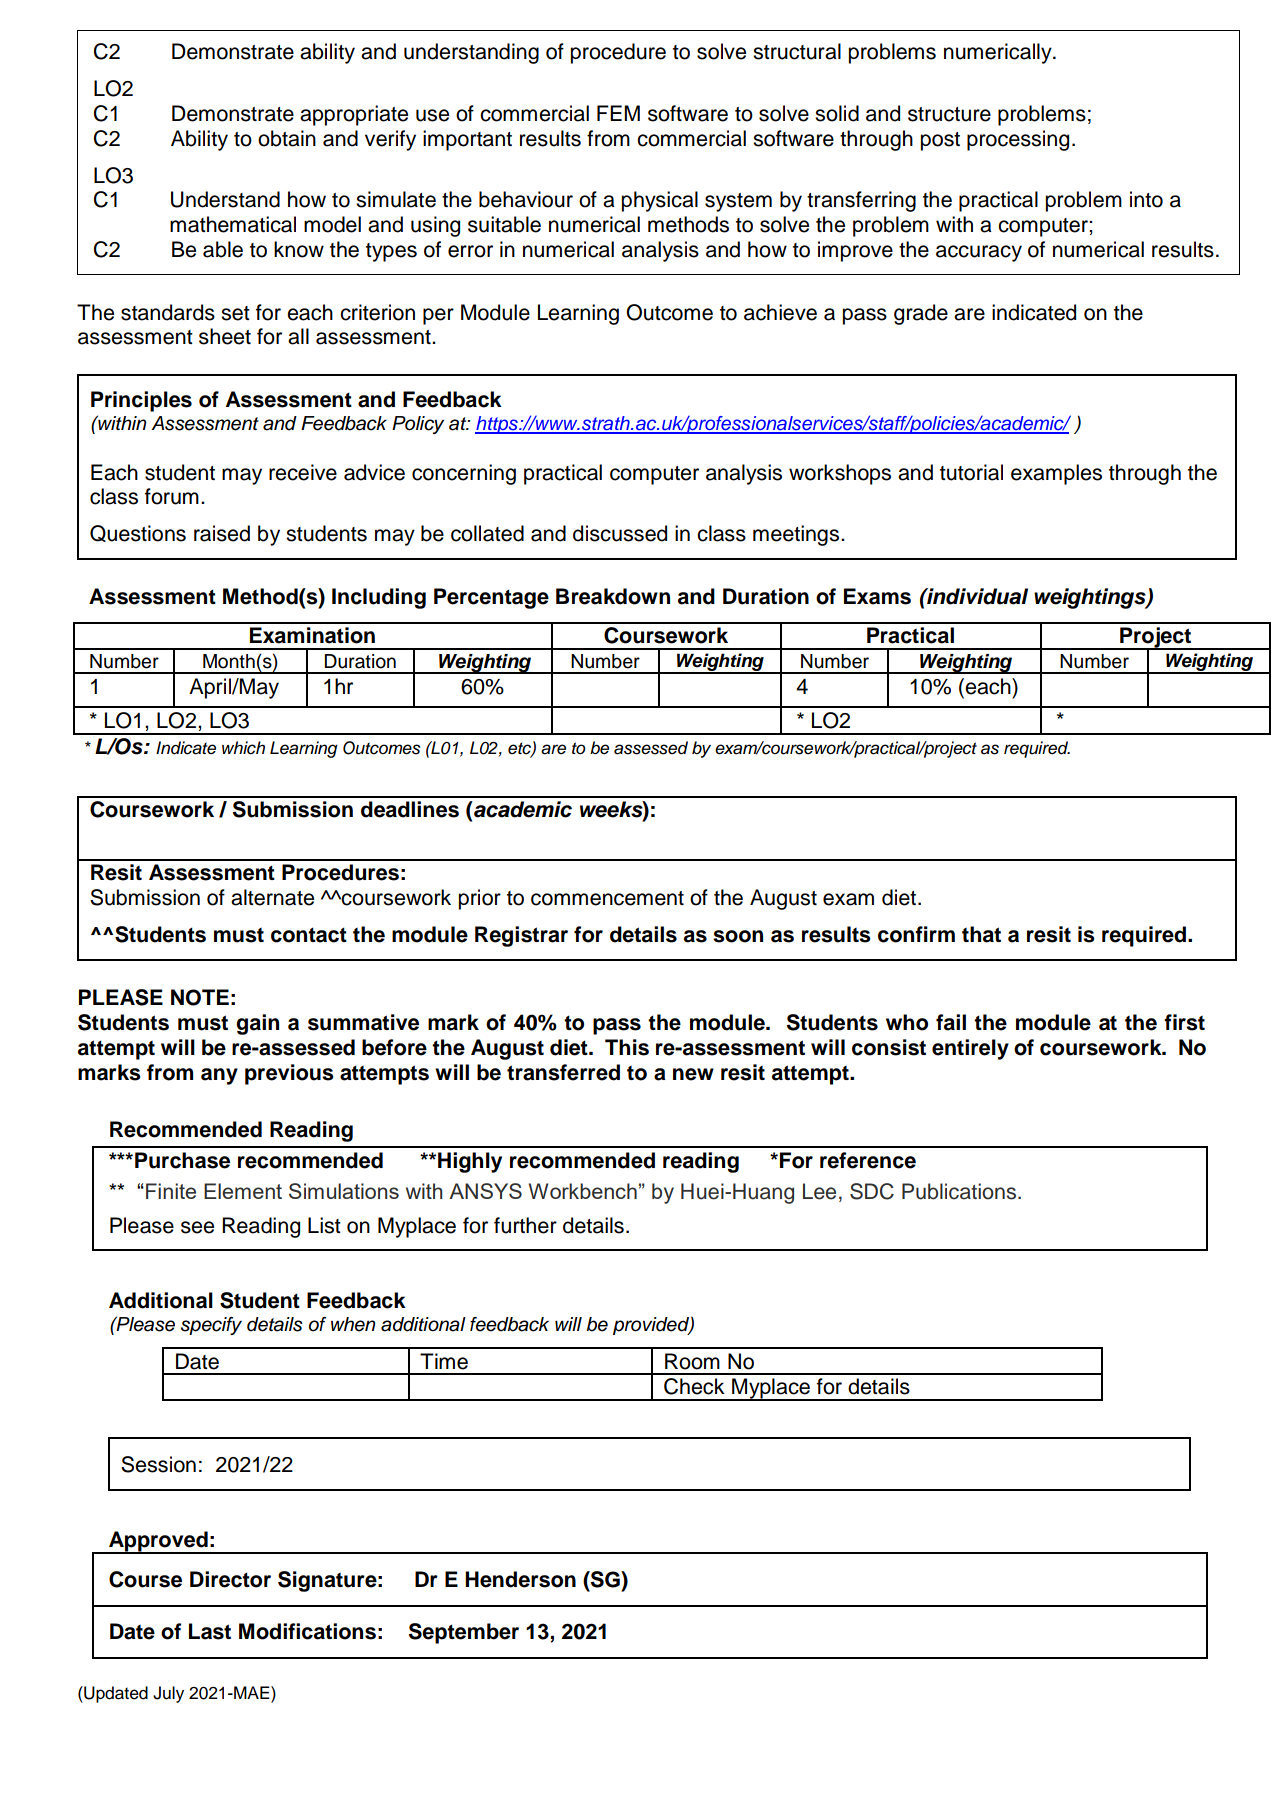 The height and width of the screenshot is (1816, 1284). What do you see at coordinates (971, 472) in the screenshot?
I see `tutorial` at bounding box center [971, 472].
